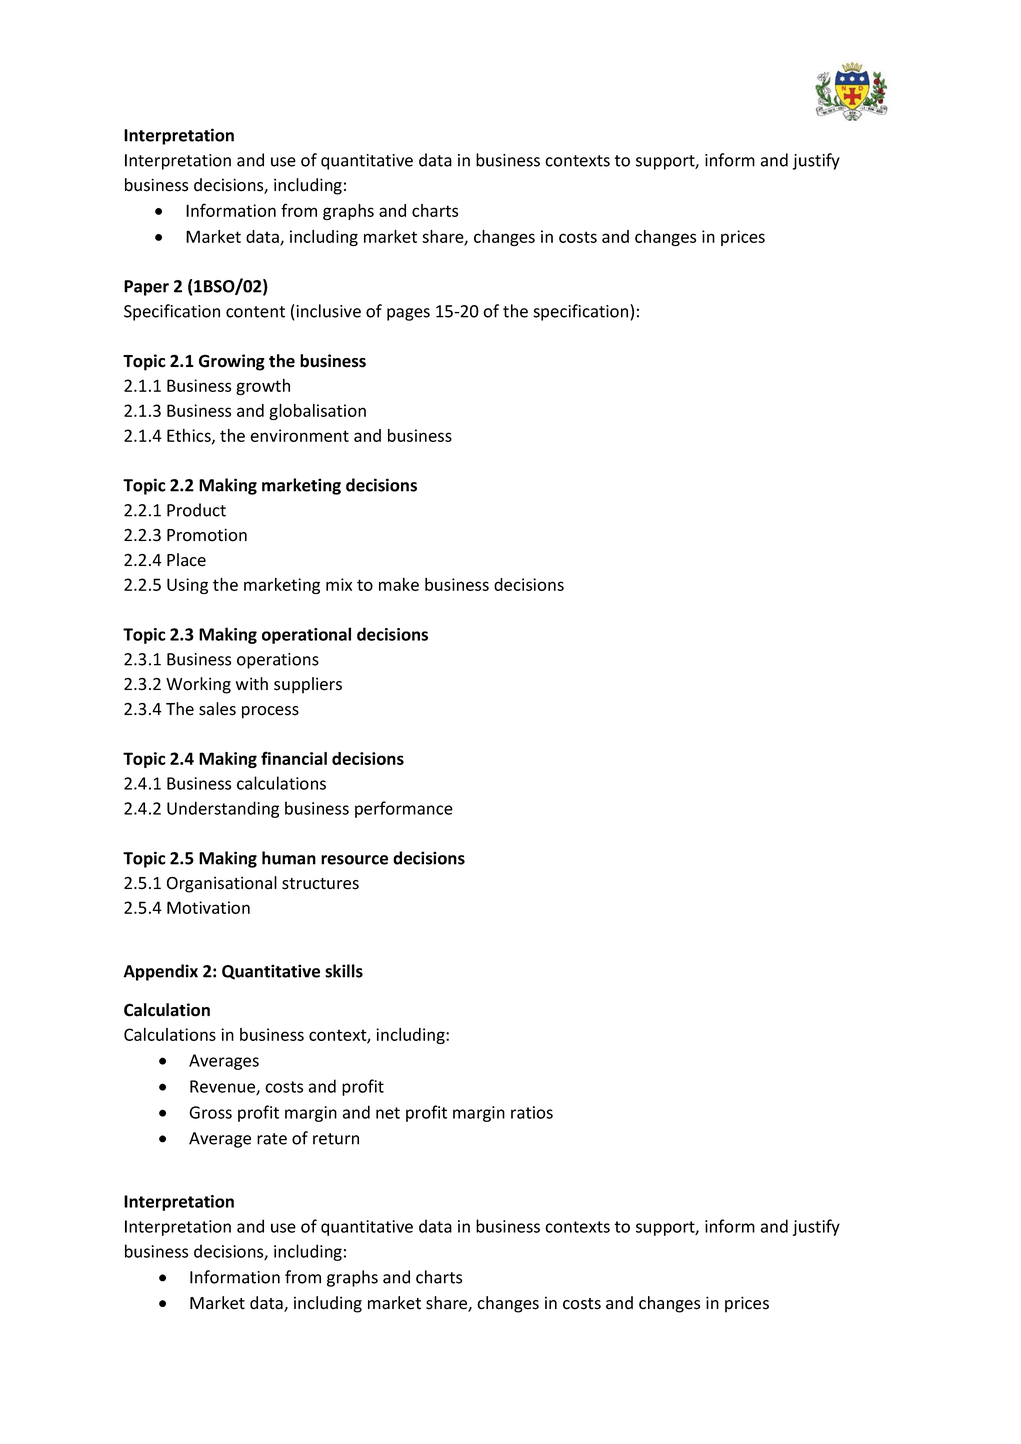 The width and height of the page is (1021, 1444). Describe the element at coordinates (146, 288) in the page. I see `Paper` at that location.
